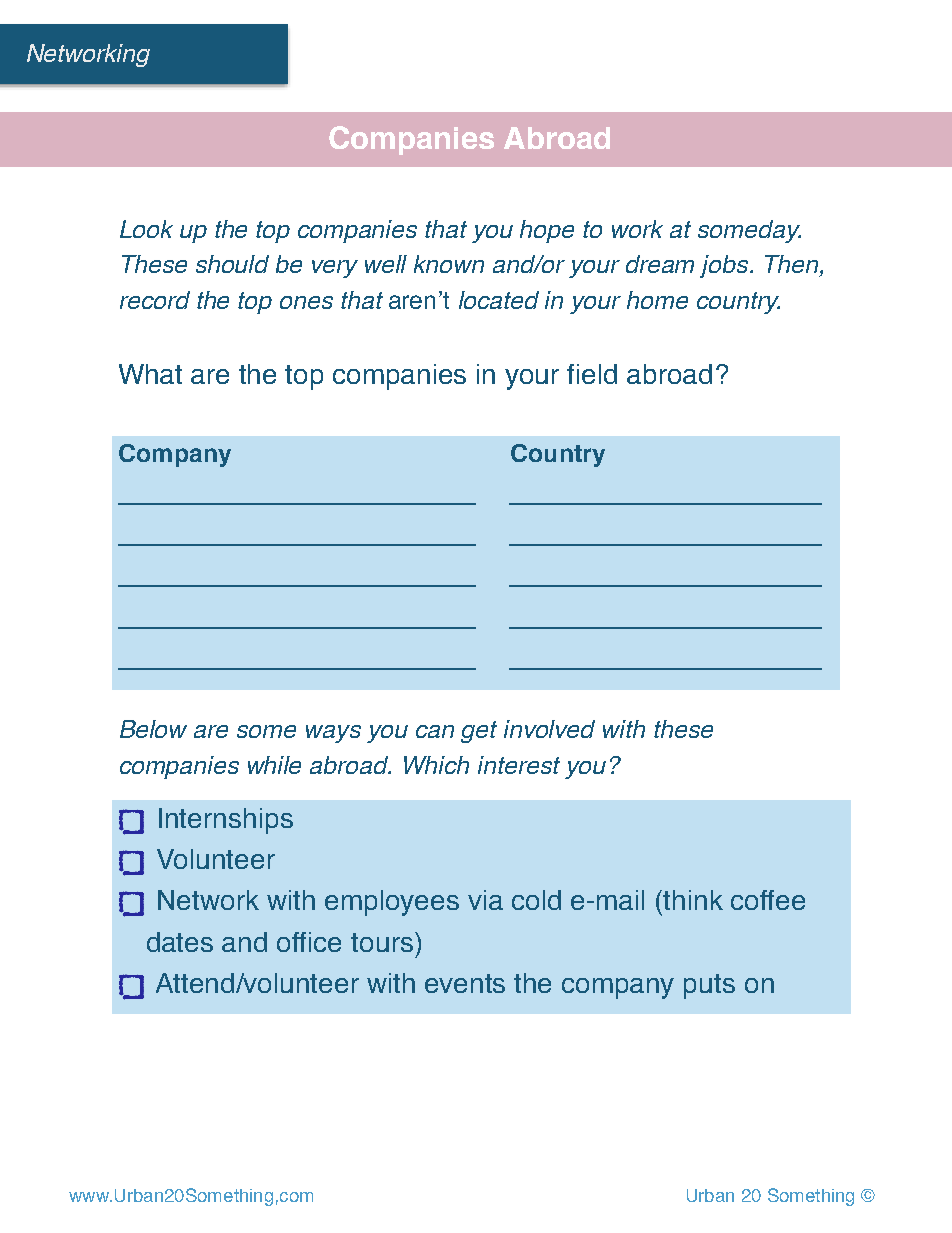  What do you see at coordinates (180, 942) in the screenshot?
I see `dates` at bounding box center [180, 942].
